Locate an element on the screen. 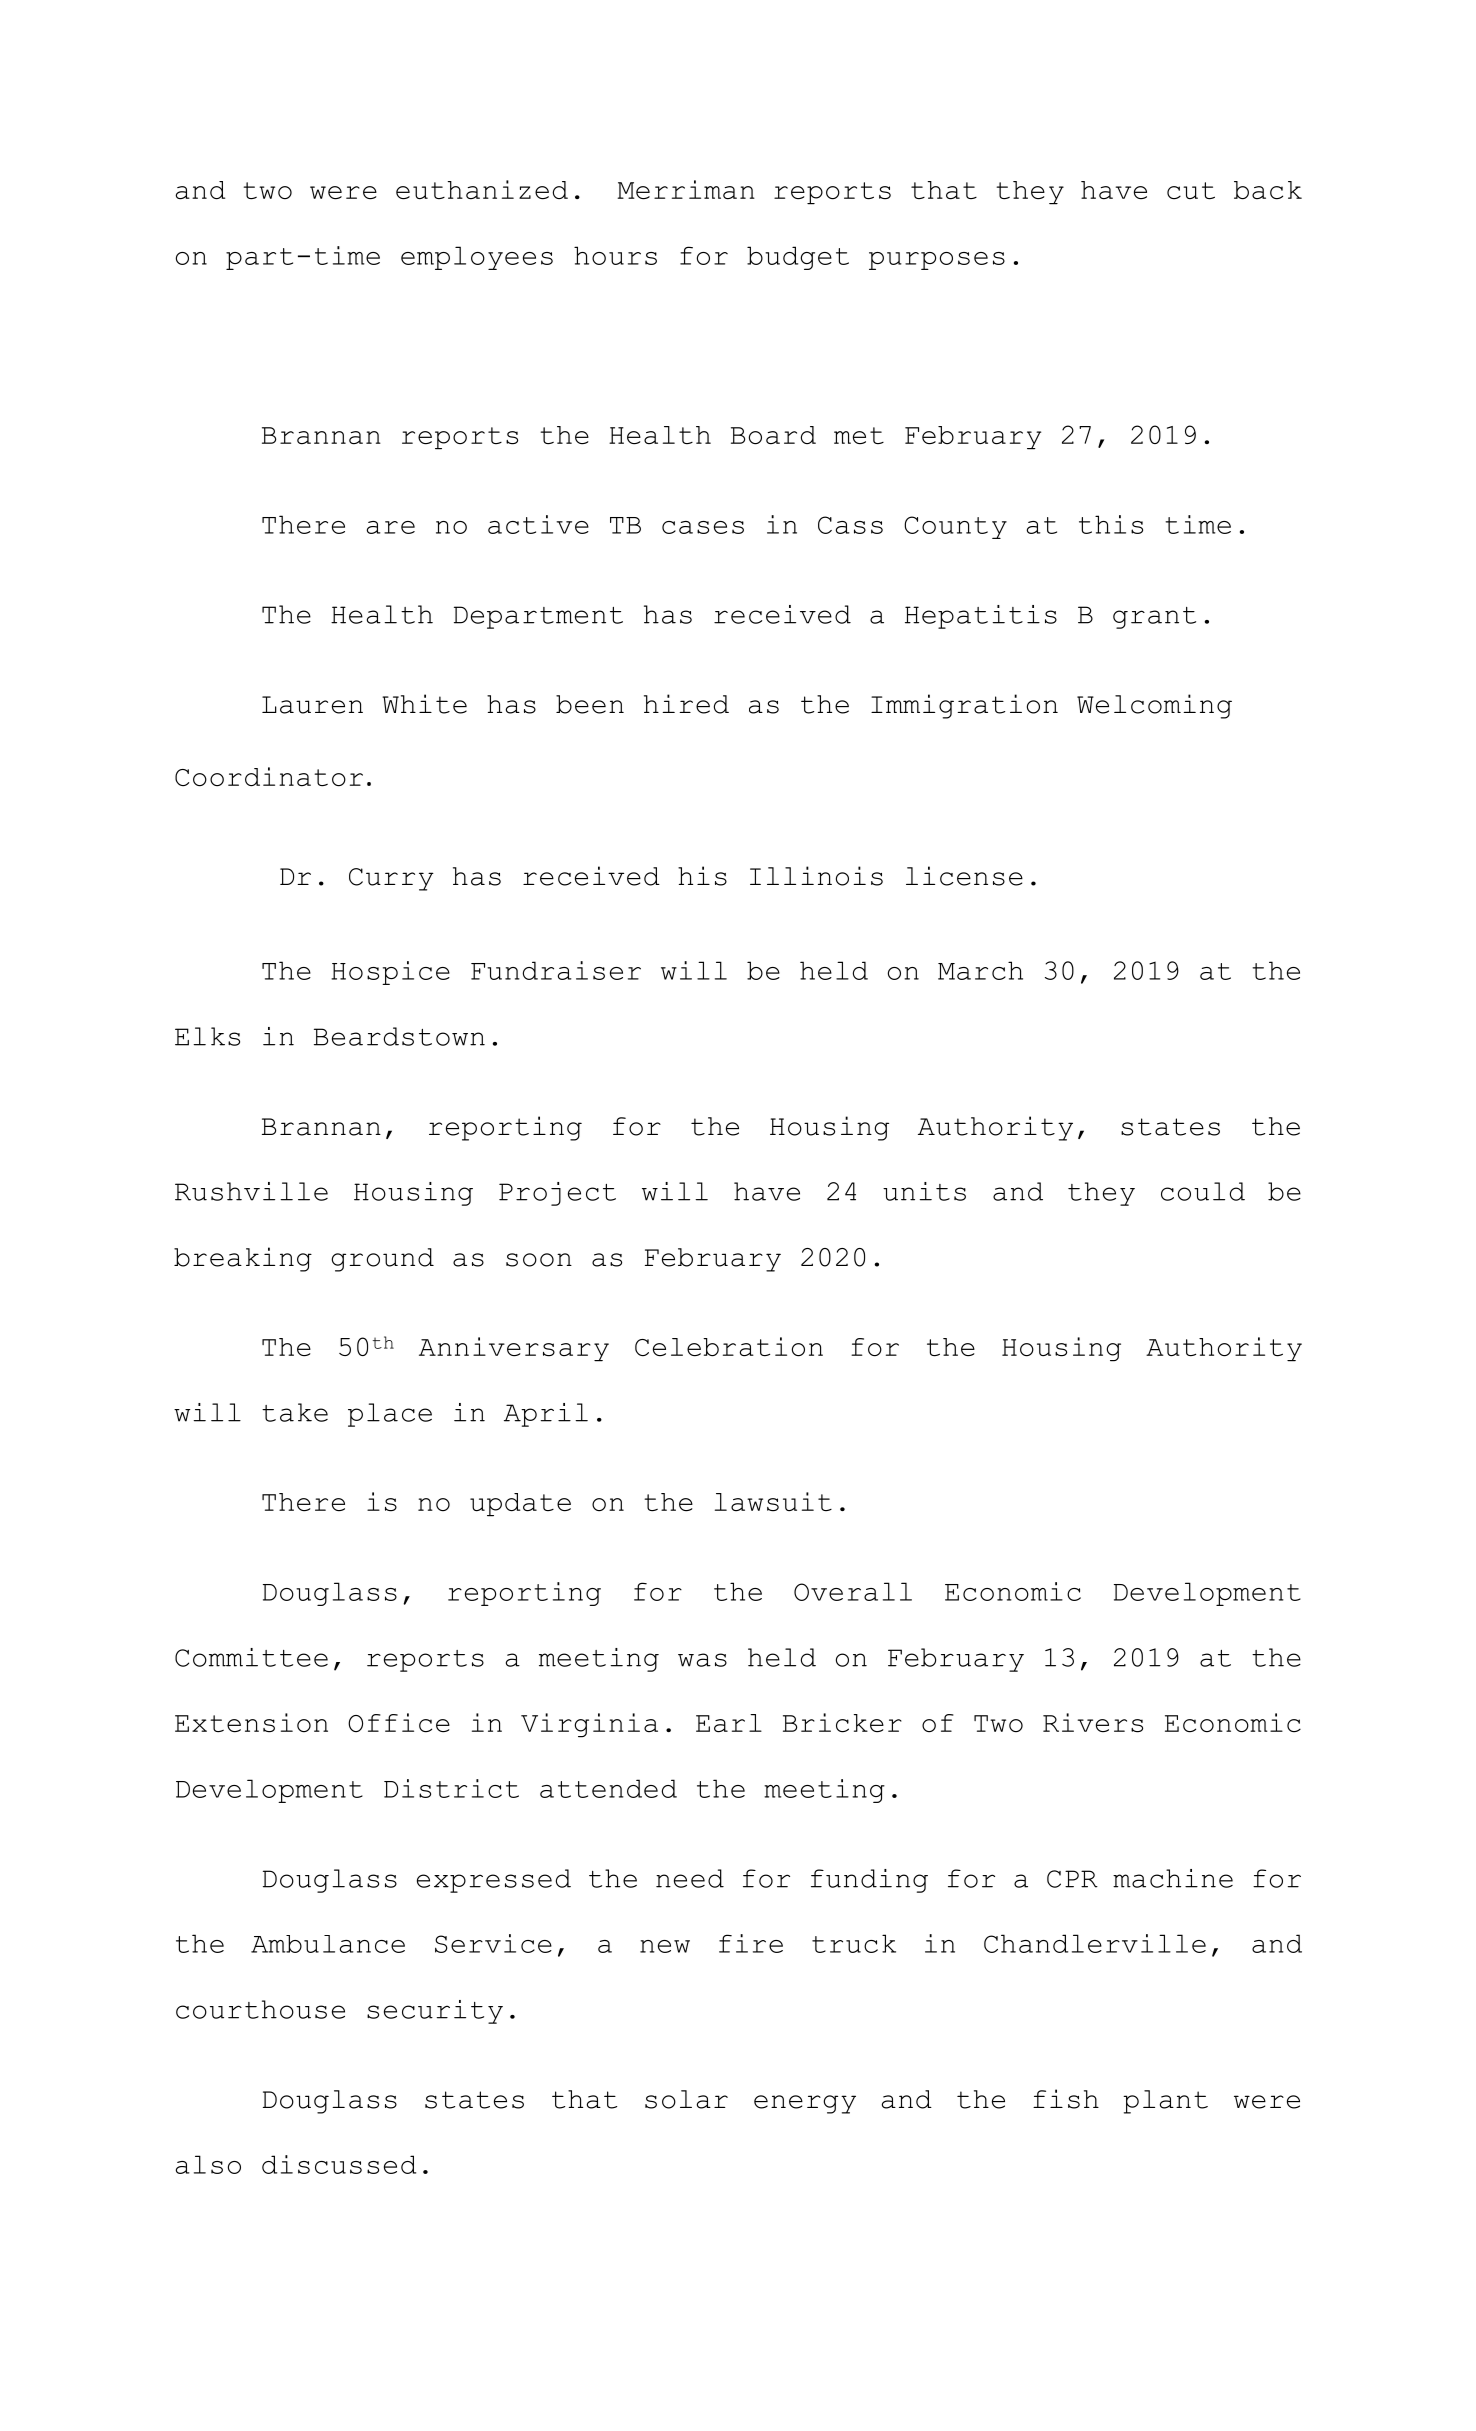 This screenshot has height=2431, width=1476. cut is located at coordinates (1191, 191).
